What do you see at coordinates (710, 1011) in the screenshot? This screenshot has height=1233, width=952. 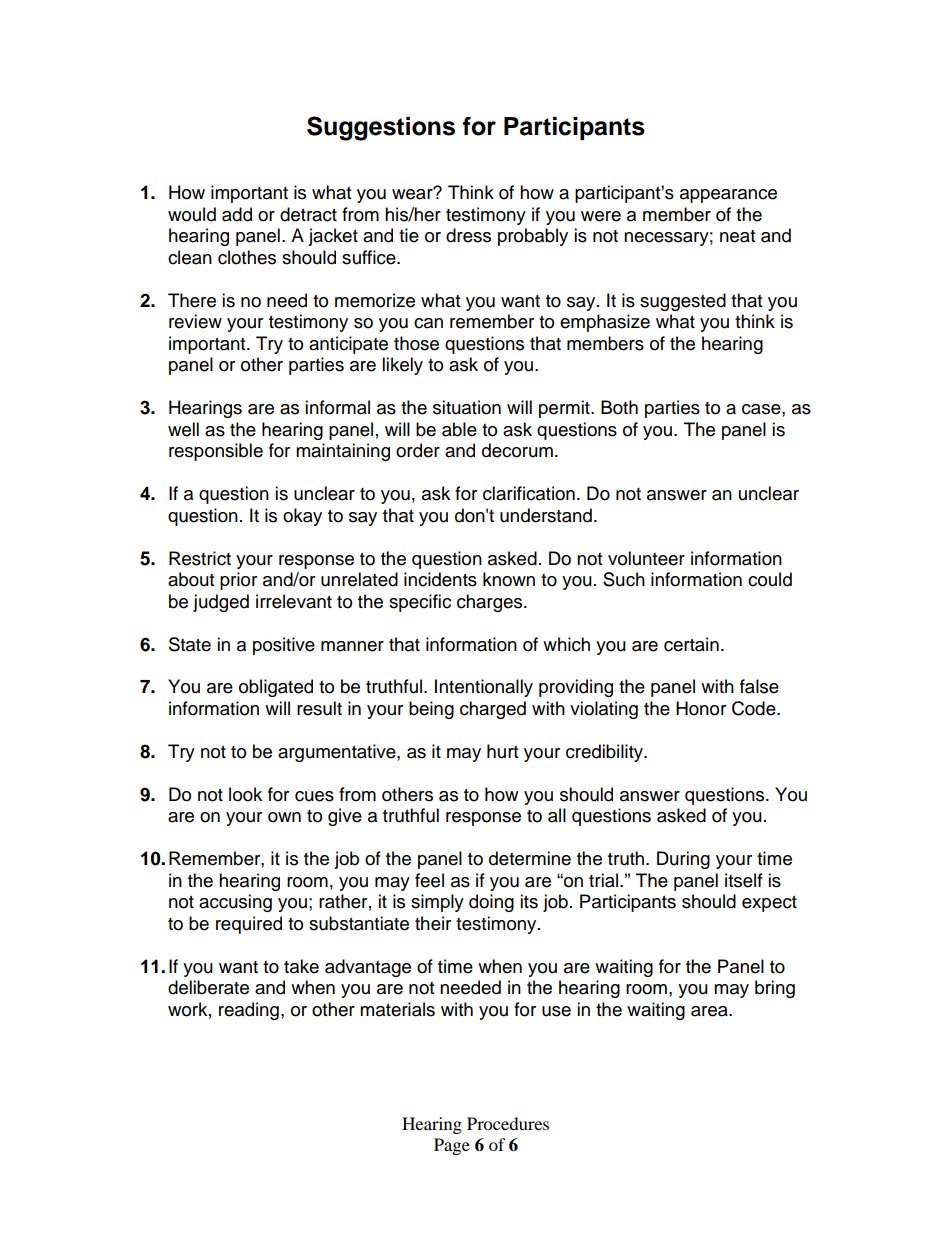 I see `area` at bounding box center [710, 1011].
